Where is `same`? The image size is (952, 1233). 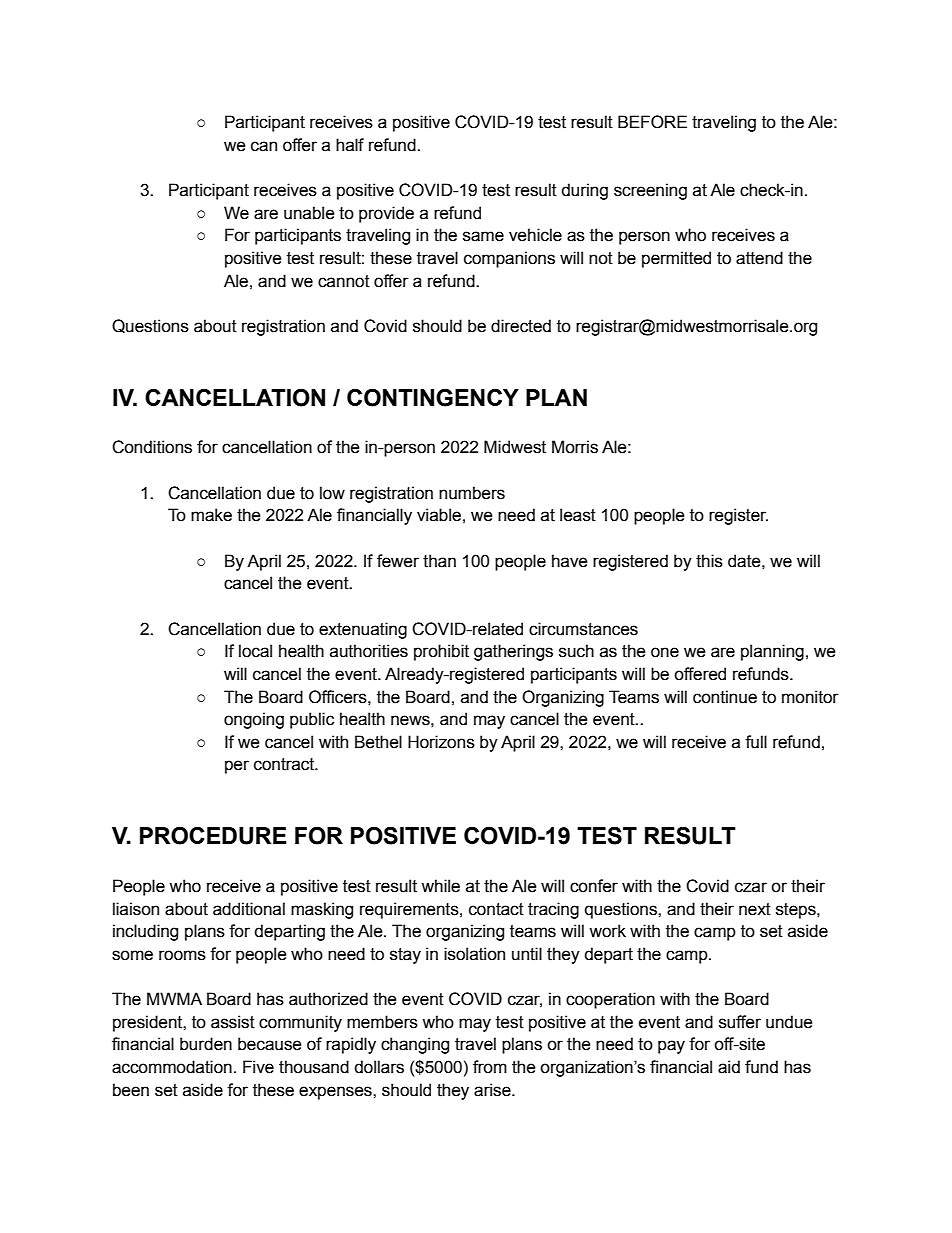 same is located at coordinates (483, 236).
